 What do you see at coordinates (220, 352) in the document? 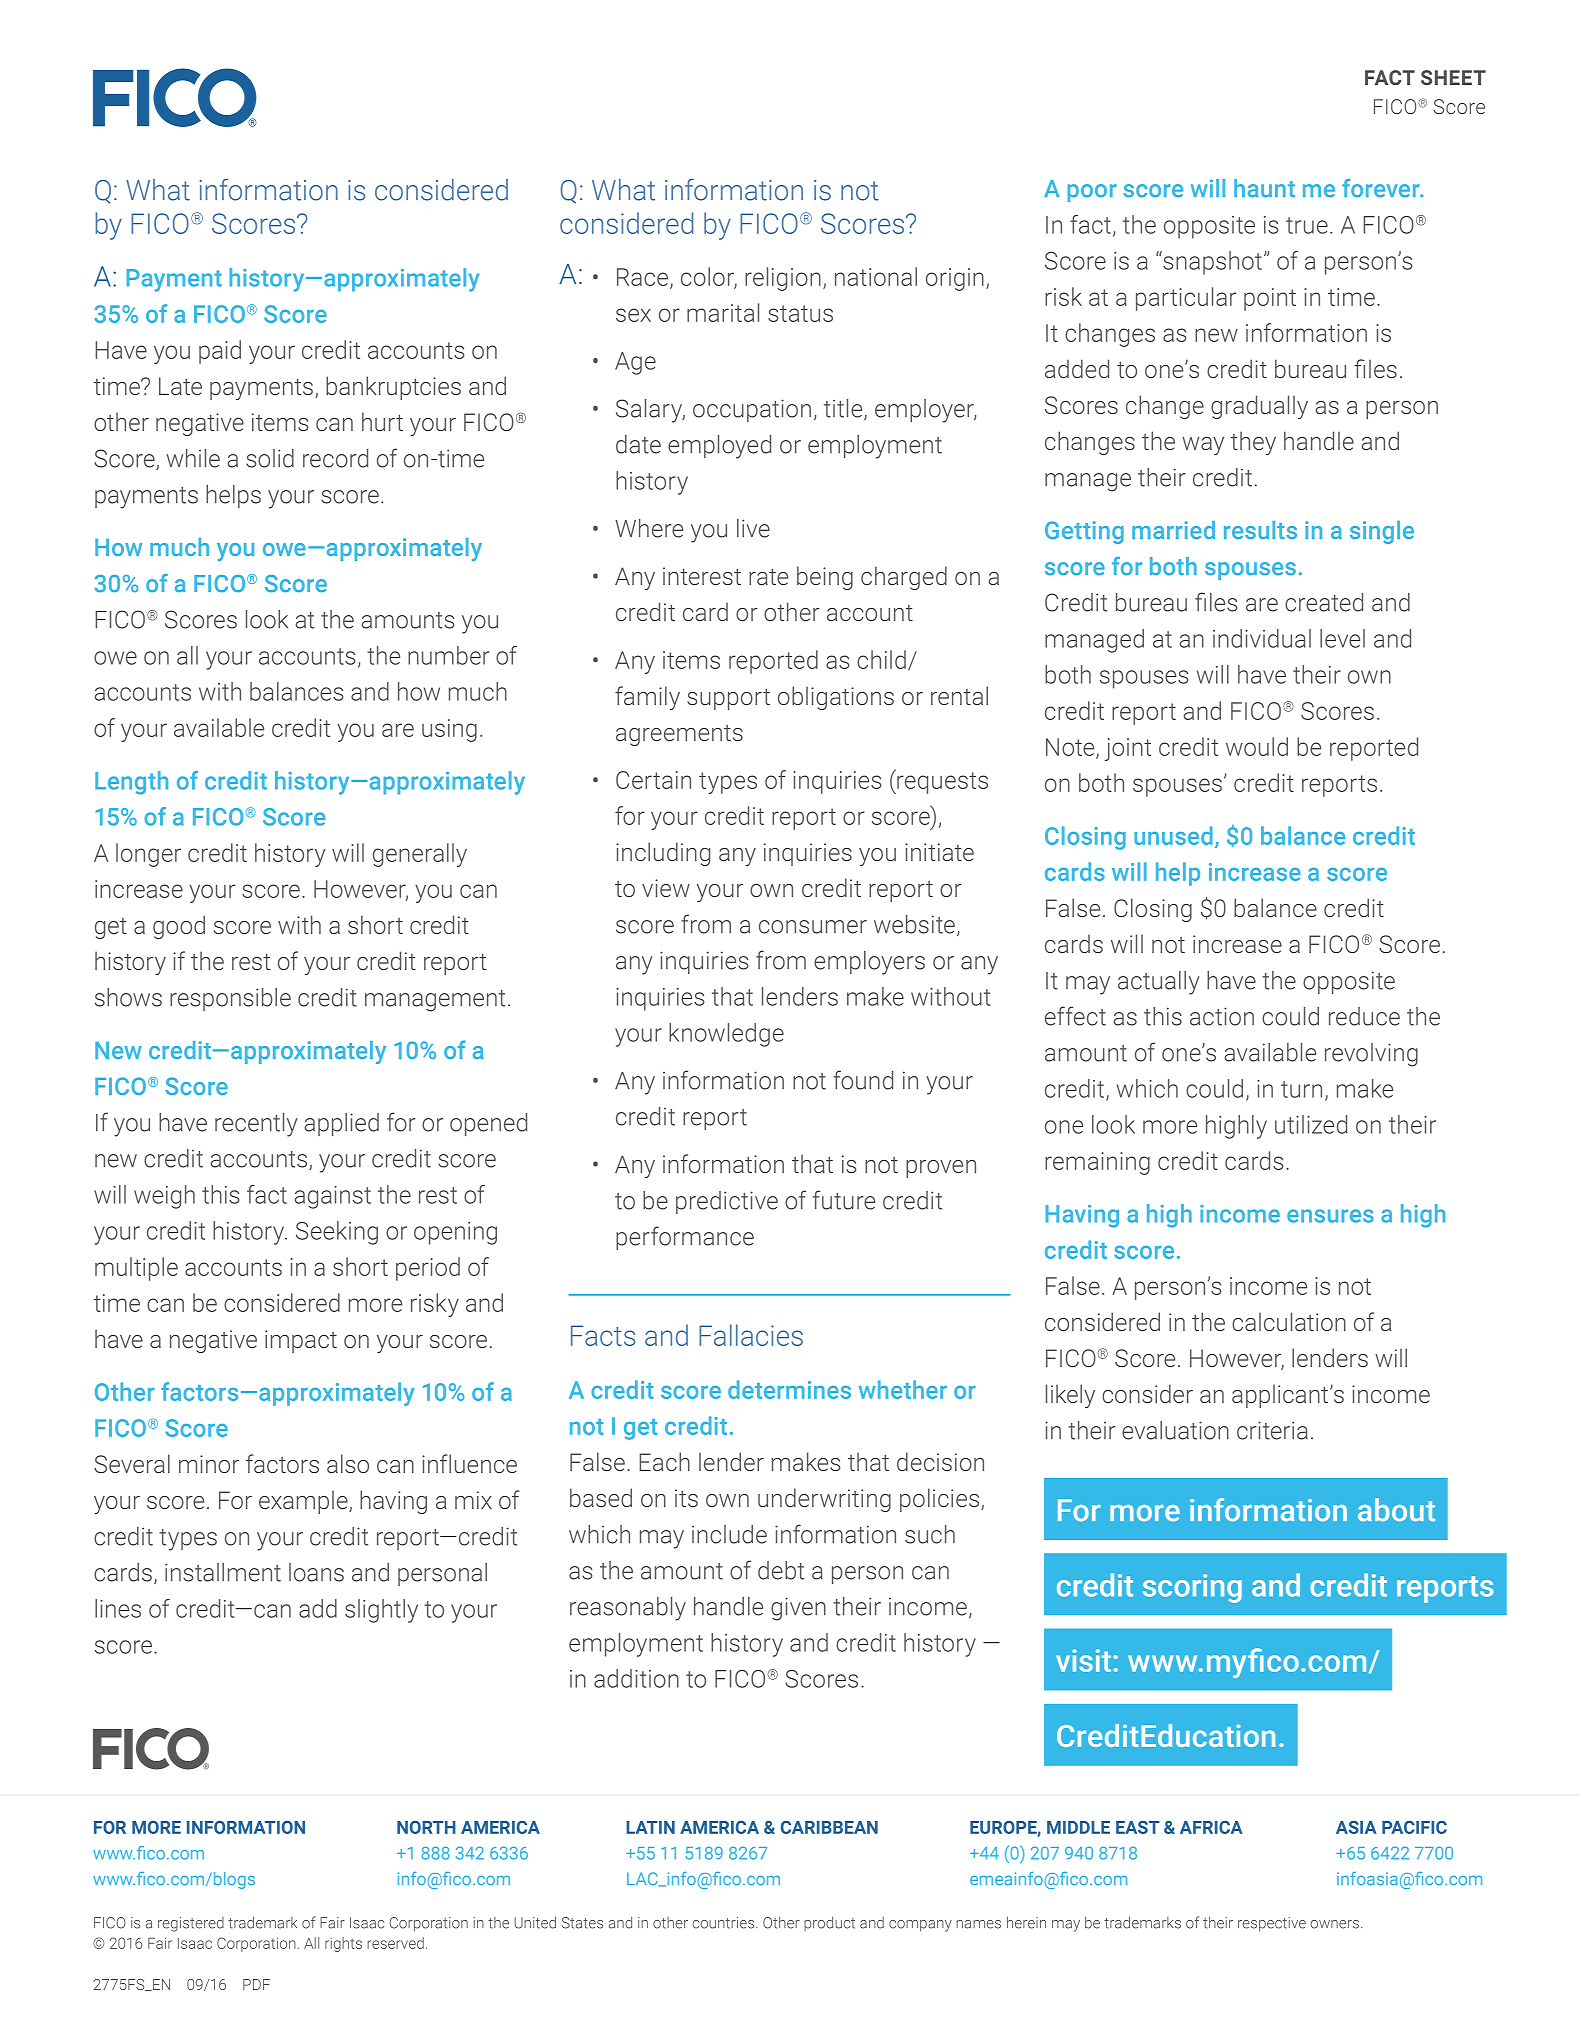
I see `paid` at bounding box center [220, 352].
